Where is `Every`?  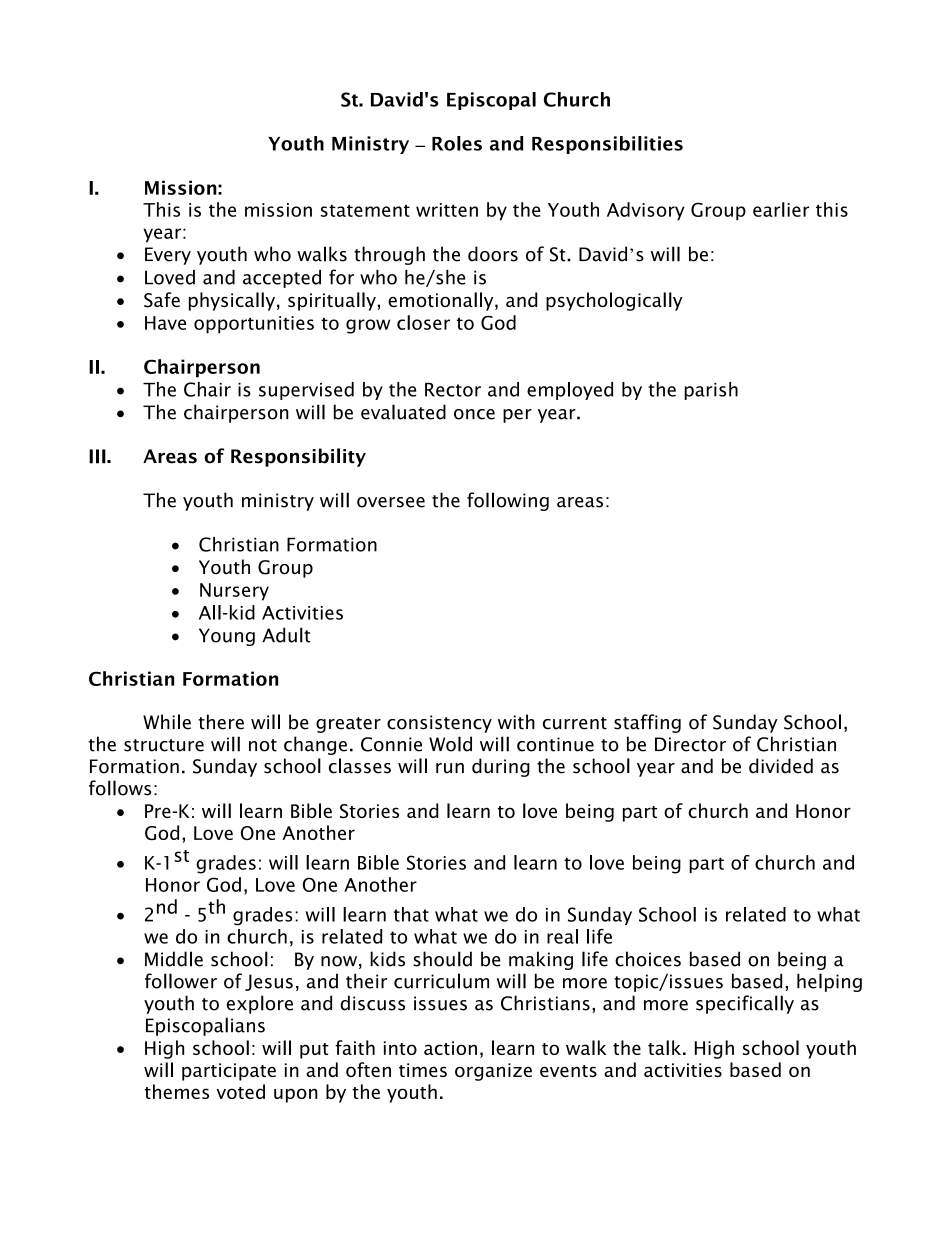 Every is located at coordinates (168, 256).
